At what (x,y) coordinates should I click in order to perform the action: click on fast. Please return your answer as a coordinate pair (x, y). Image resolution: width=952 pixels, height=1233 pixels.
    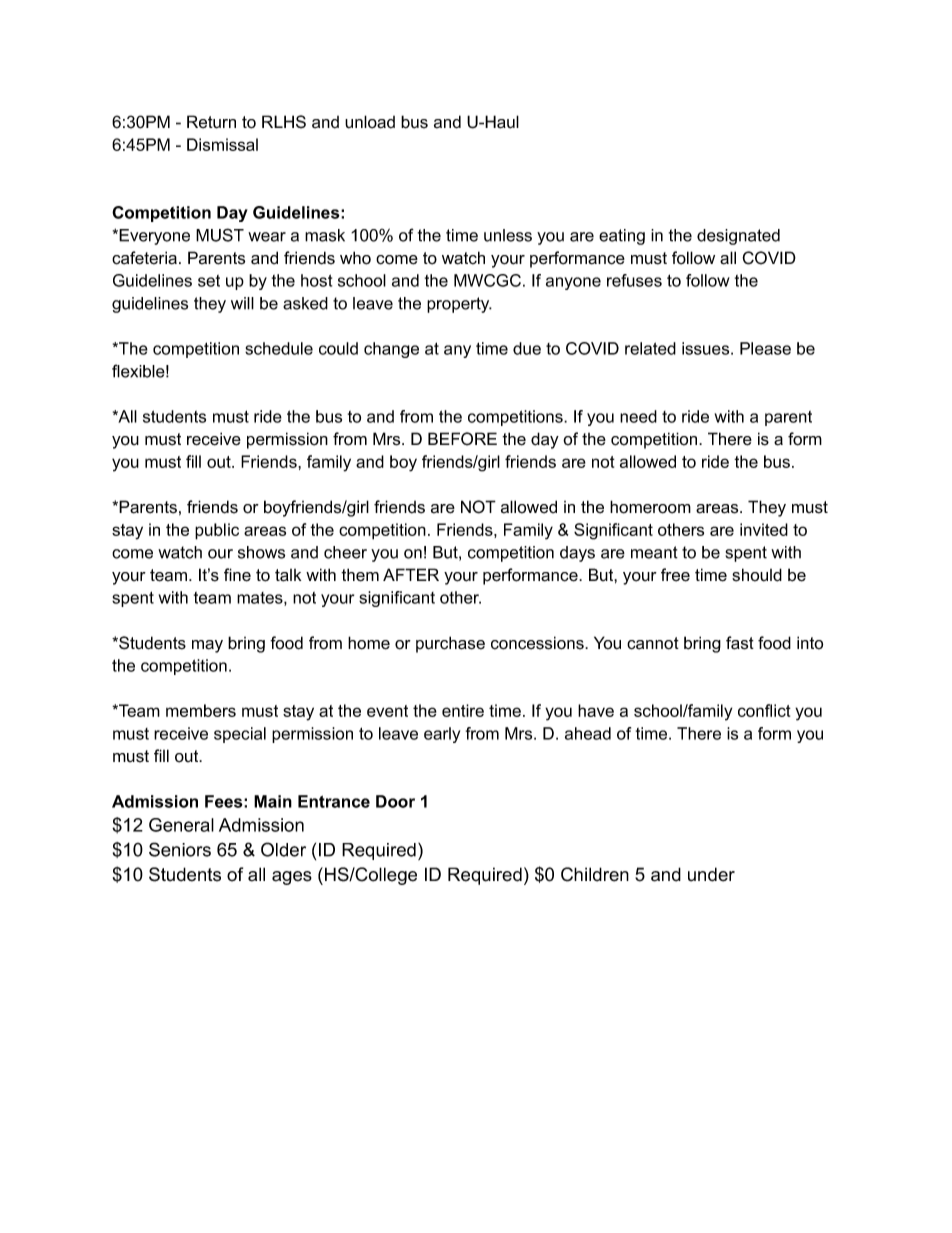
    Looking at the image, I should click on (740, 643).
